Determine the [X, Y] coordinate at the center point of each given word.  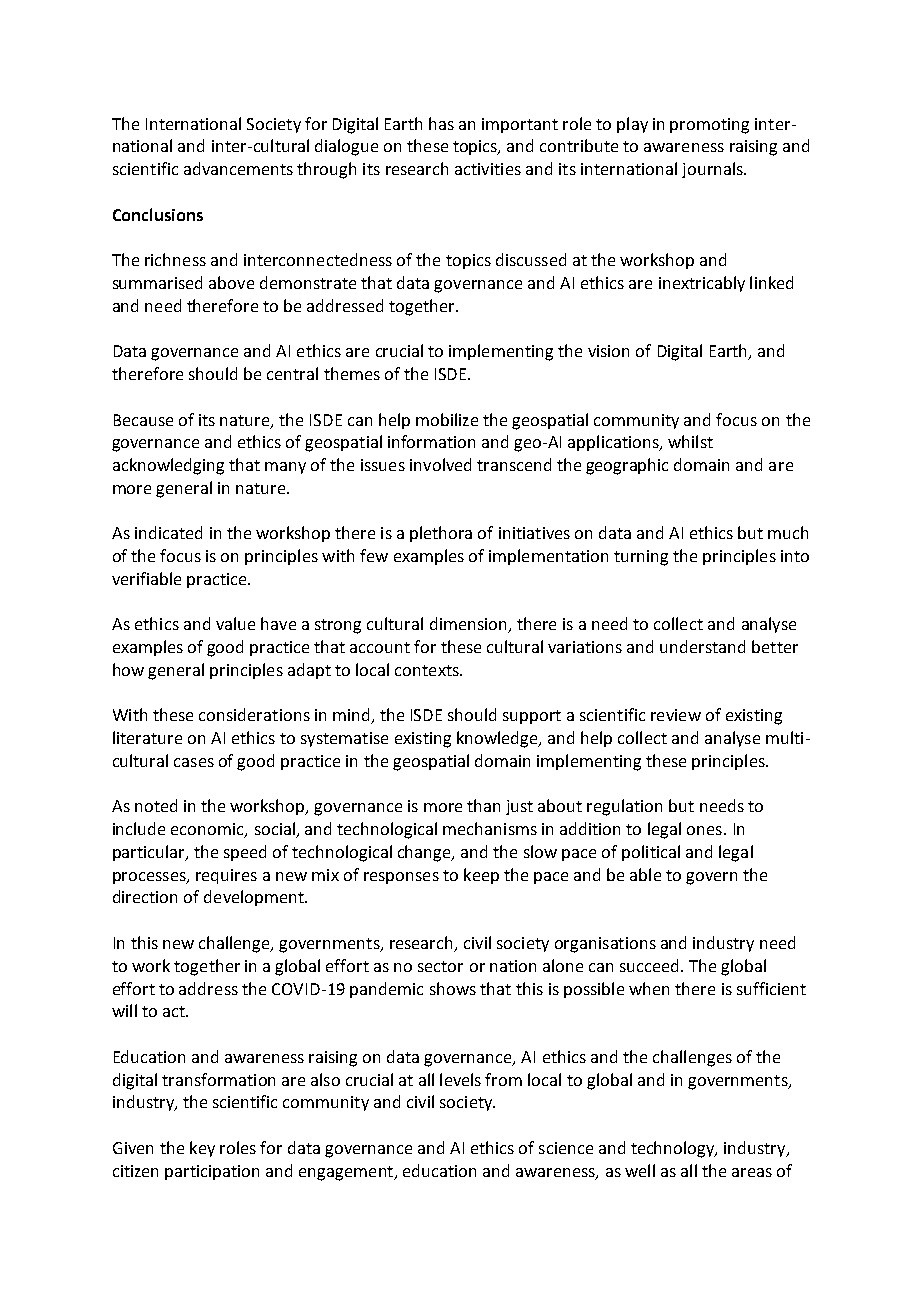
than [483, 805]
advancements [238, 168]
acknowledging [168, 466]
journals [713, 170]
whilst [690, 441]
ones [704, 830]
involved [440, 464]
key [202, 1149]
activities [488, 169]
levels [460, 1079]
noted [156, 805]
